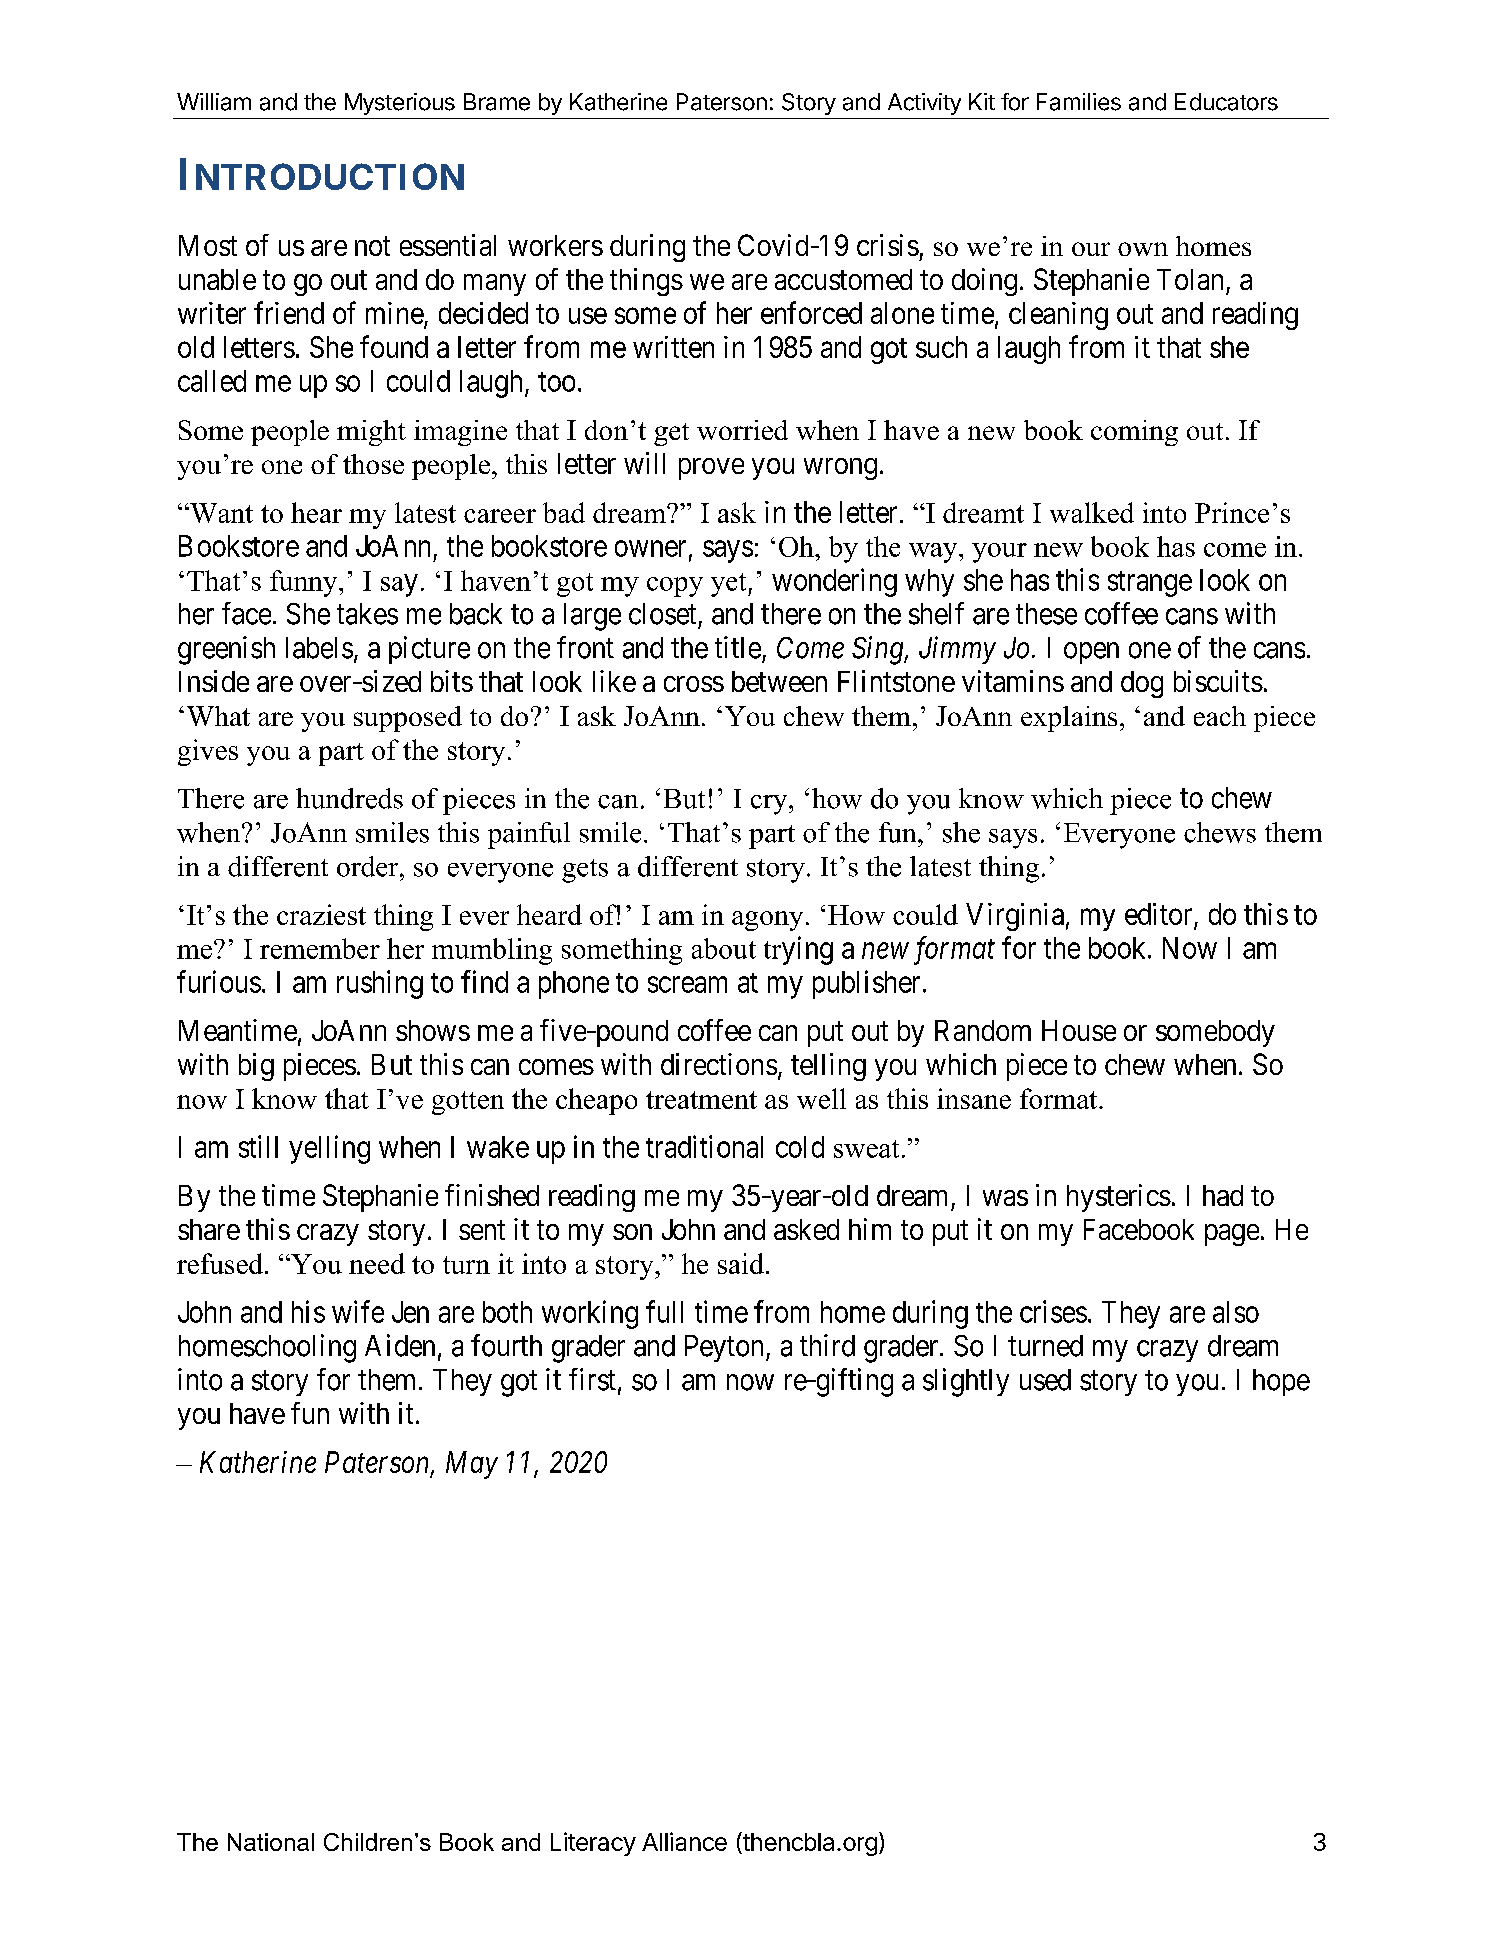 The width and height of the document is (1502, 1944). What do you see at coordinates (888, 245) in the document?
I see `crisis` at bounding box center [888, 245].
